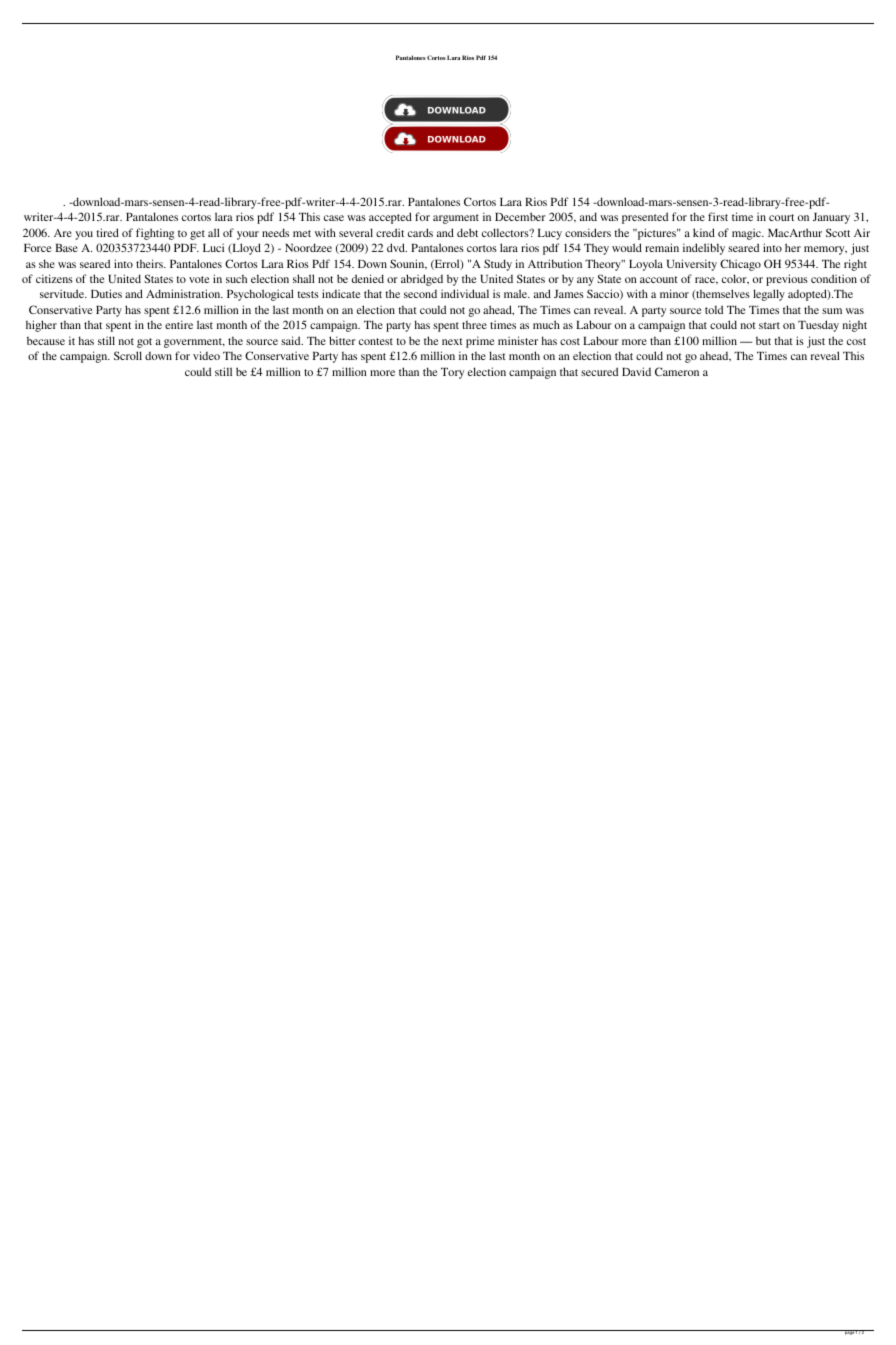 Image resolution: width=896 pixels, height=1345 pixels. What do you see at coordinates (740, 265) in the page?
I see `Chicago` at bounding box center [740, 265].
